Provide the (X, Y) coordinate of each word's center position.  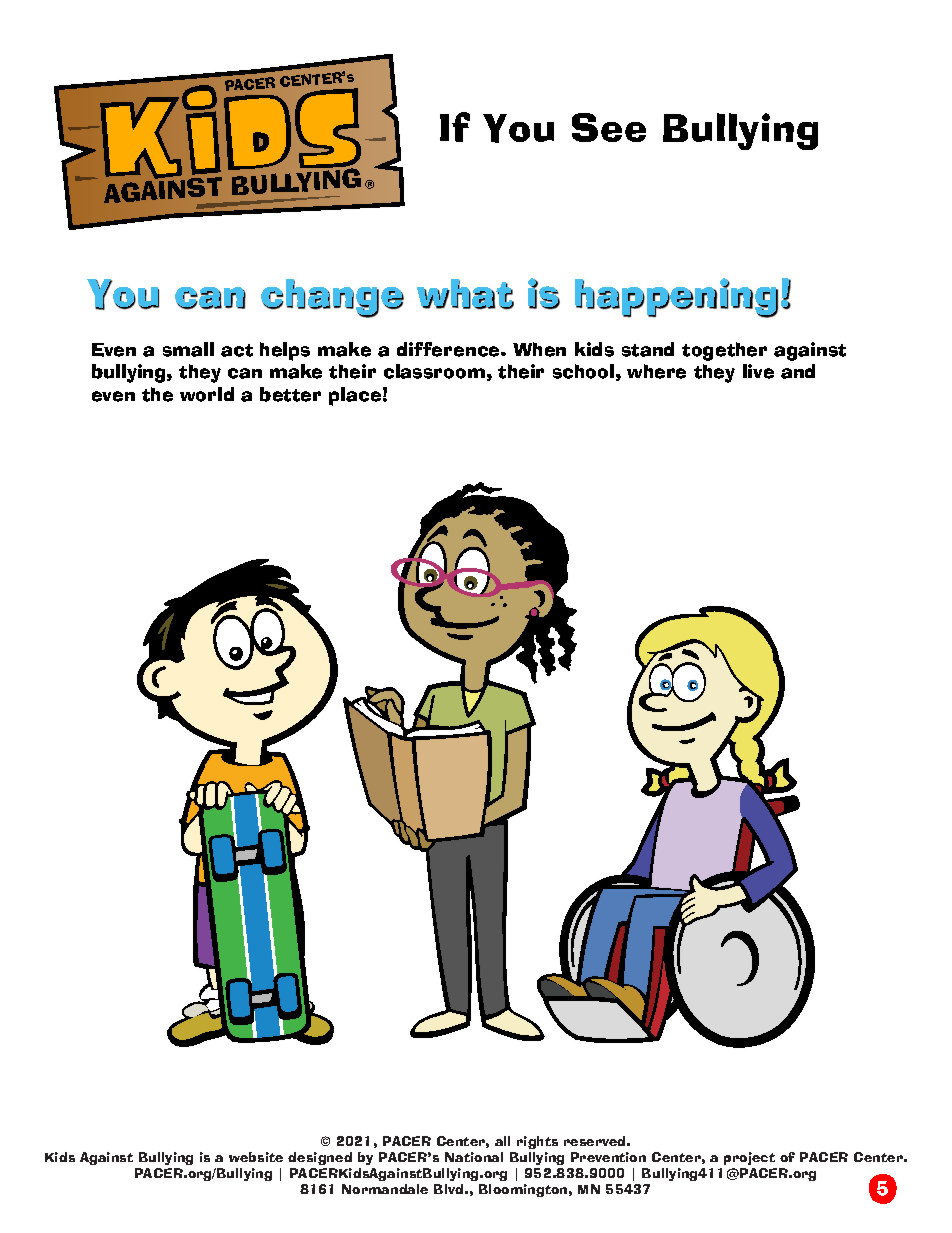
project (749, 1158)
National (474, 1157)
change (332, 298)
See (609, 127)
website (256, 1157)
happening (676, 298)
